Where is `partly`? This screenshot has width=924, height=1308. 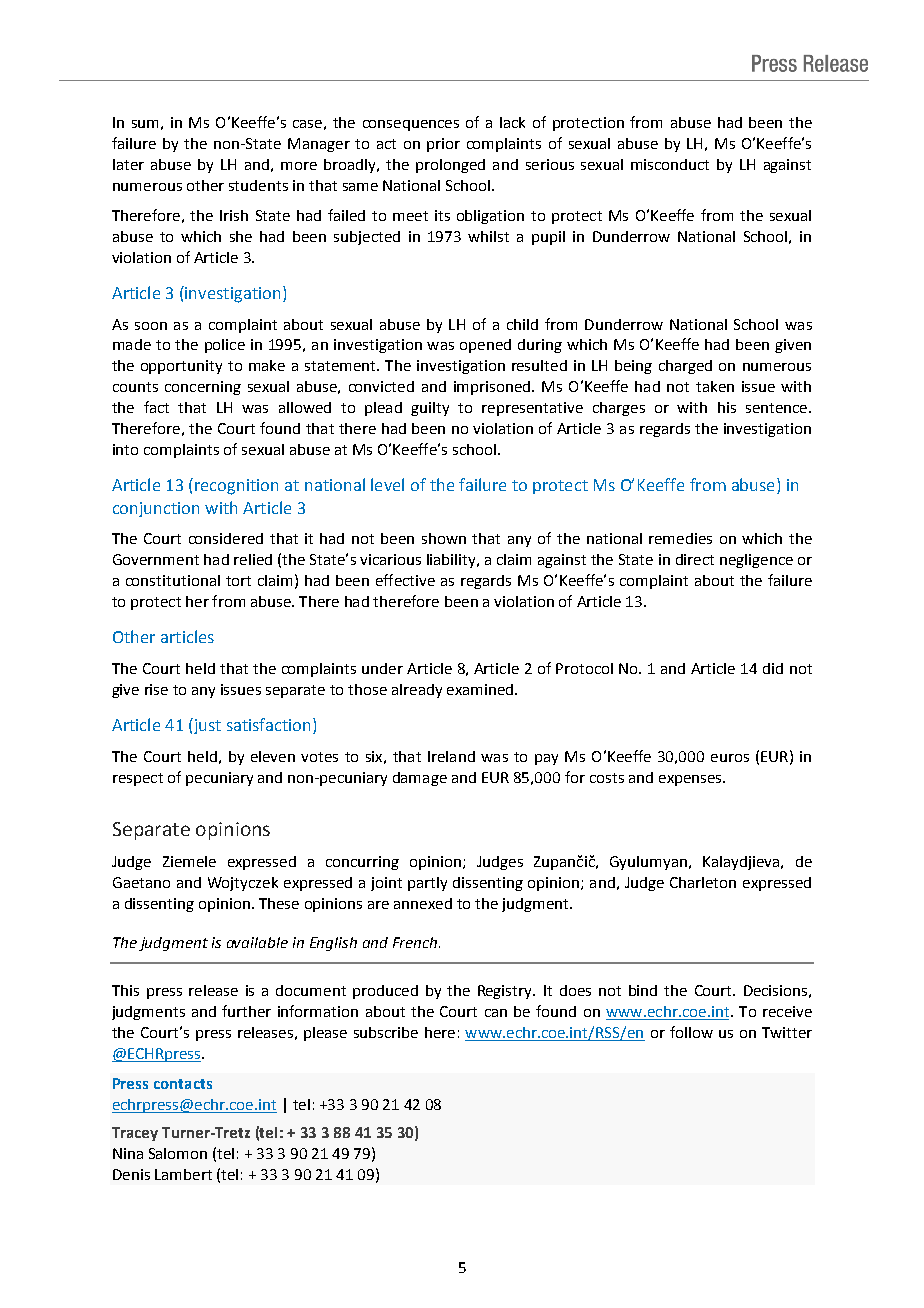 partly is located at coordinates (427, 884).
